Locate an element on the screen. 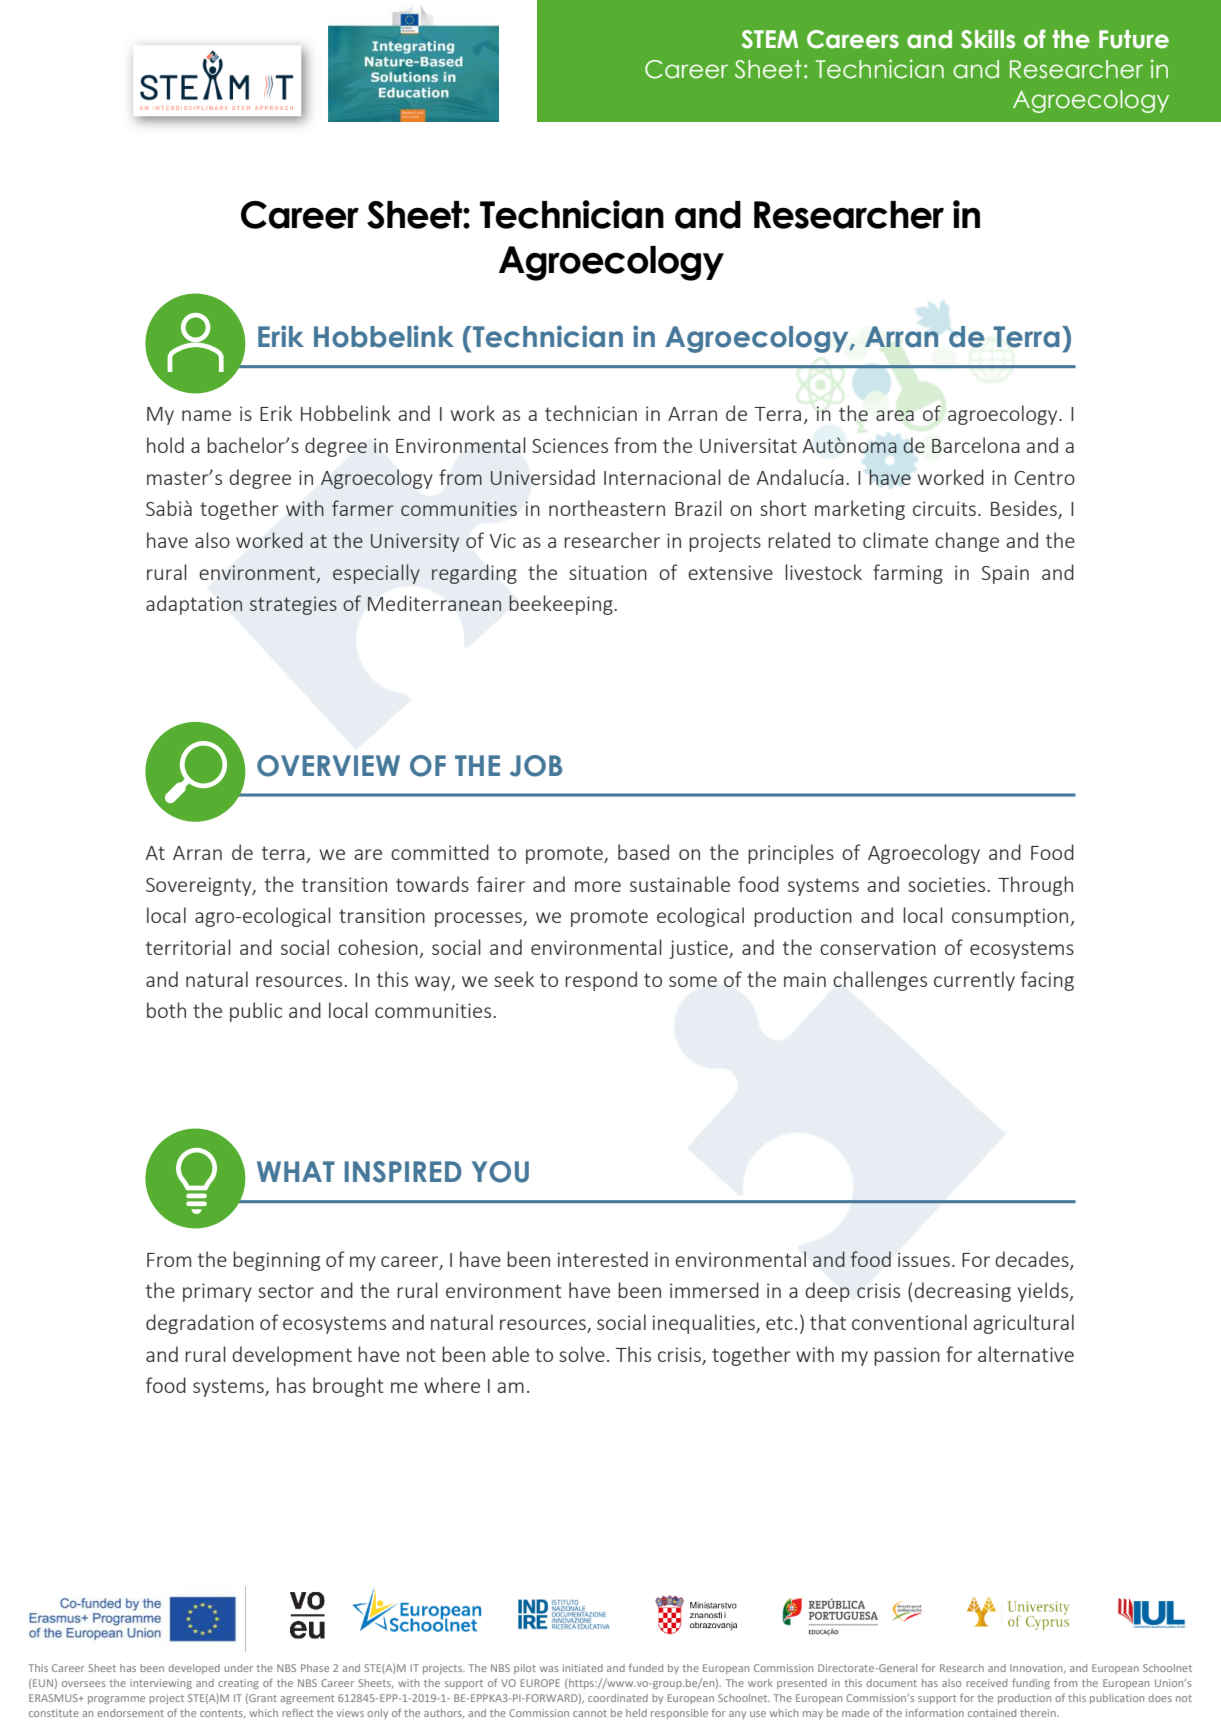 The height and width of the screenshot is (1727, 1221). Future is located at coordinates (1134, 39).
